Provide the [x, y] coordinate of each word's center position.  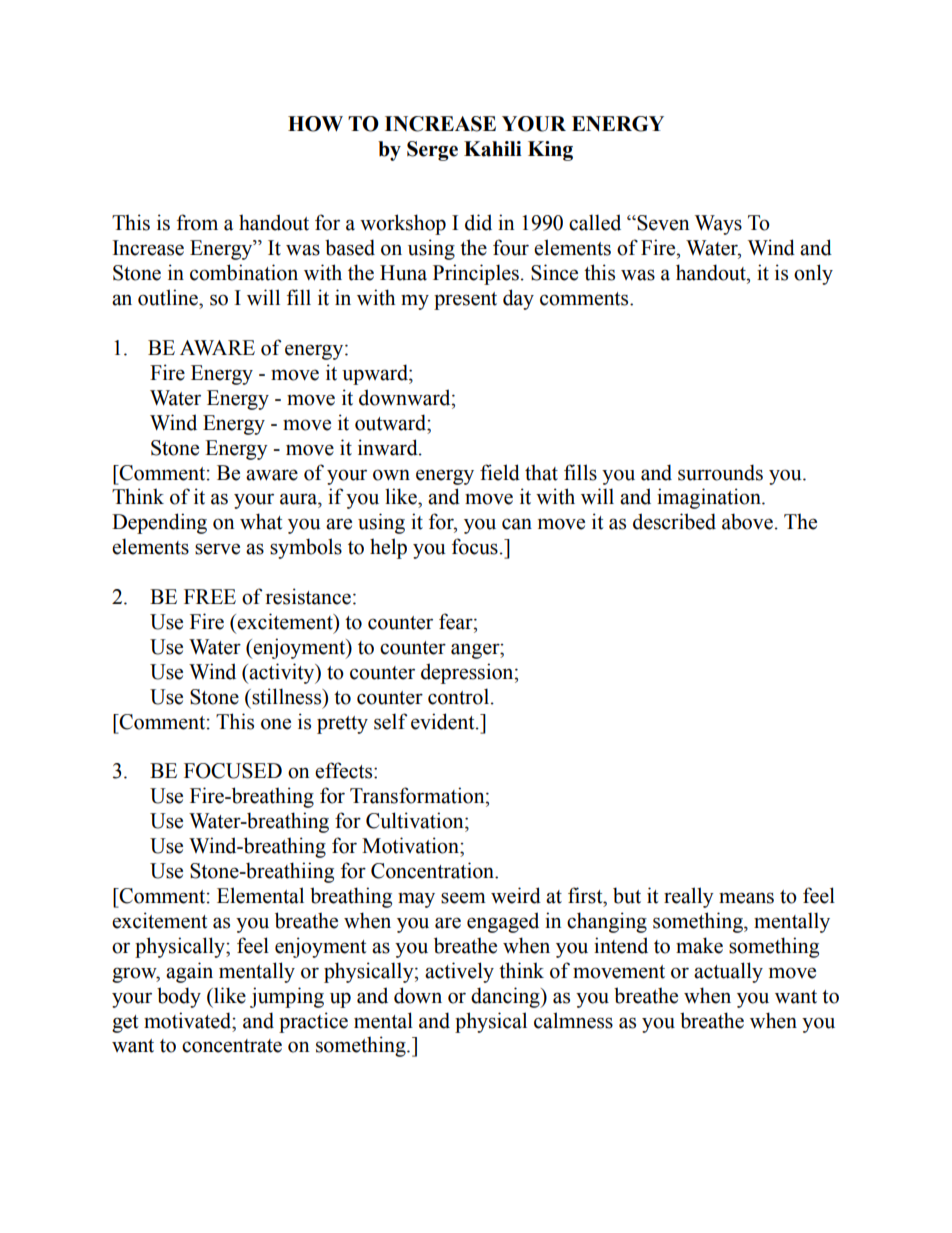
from [197, 222]
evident [444, 721]
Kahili [493, 149]
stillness [287, 696]
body [179, 997]
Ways [718, 225]
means [746, 898]
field [500, 472]
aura [299, 499]
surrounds [720, 472]
